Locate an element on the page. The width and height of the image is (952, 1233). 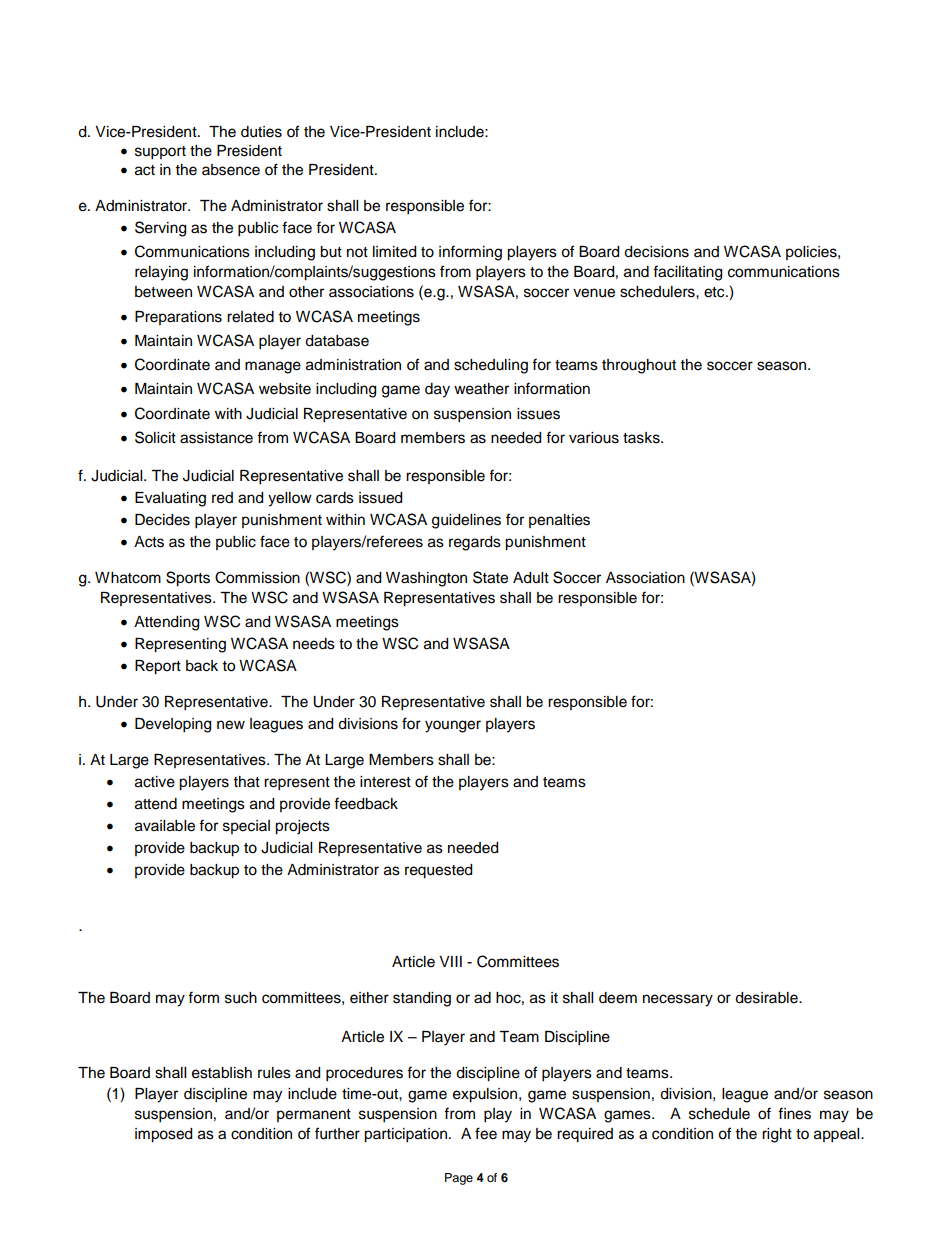
scheduling is located at coordinates (491, 366).
